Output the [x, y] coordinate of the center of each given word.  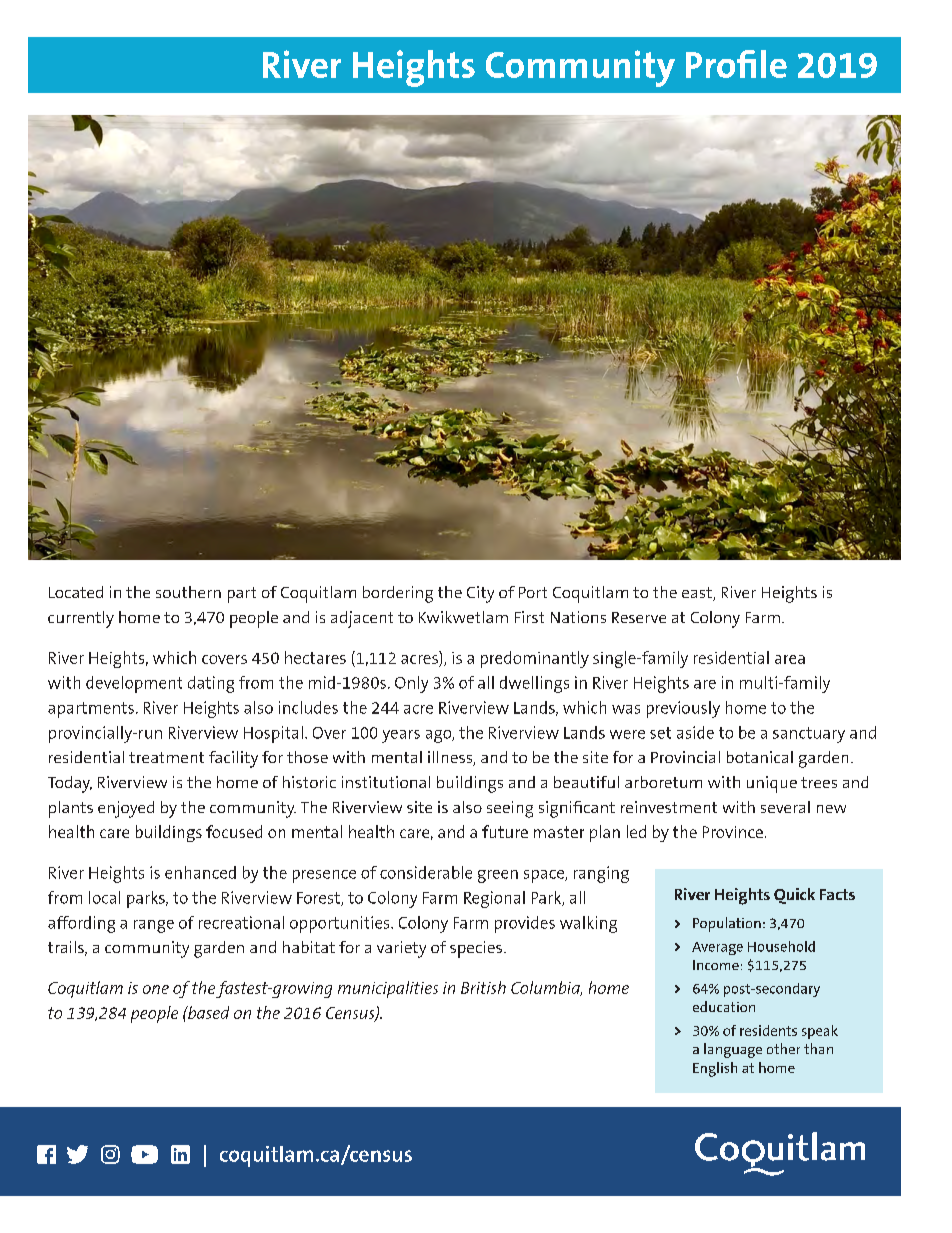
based [207, 1012]
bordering [398, 594]
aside [695, 732]
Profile [736, 64]
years [401, 736]
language [733, 1050]
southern [188, 592]
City [480, 594]
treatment [166, 757]
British [483, 987]
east [698, 594]
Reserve [639, 617]
